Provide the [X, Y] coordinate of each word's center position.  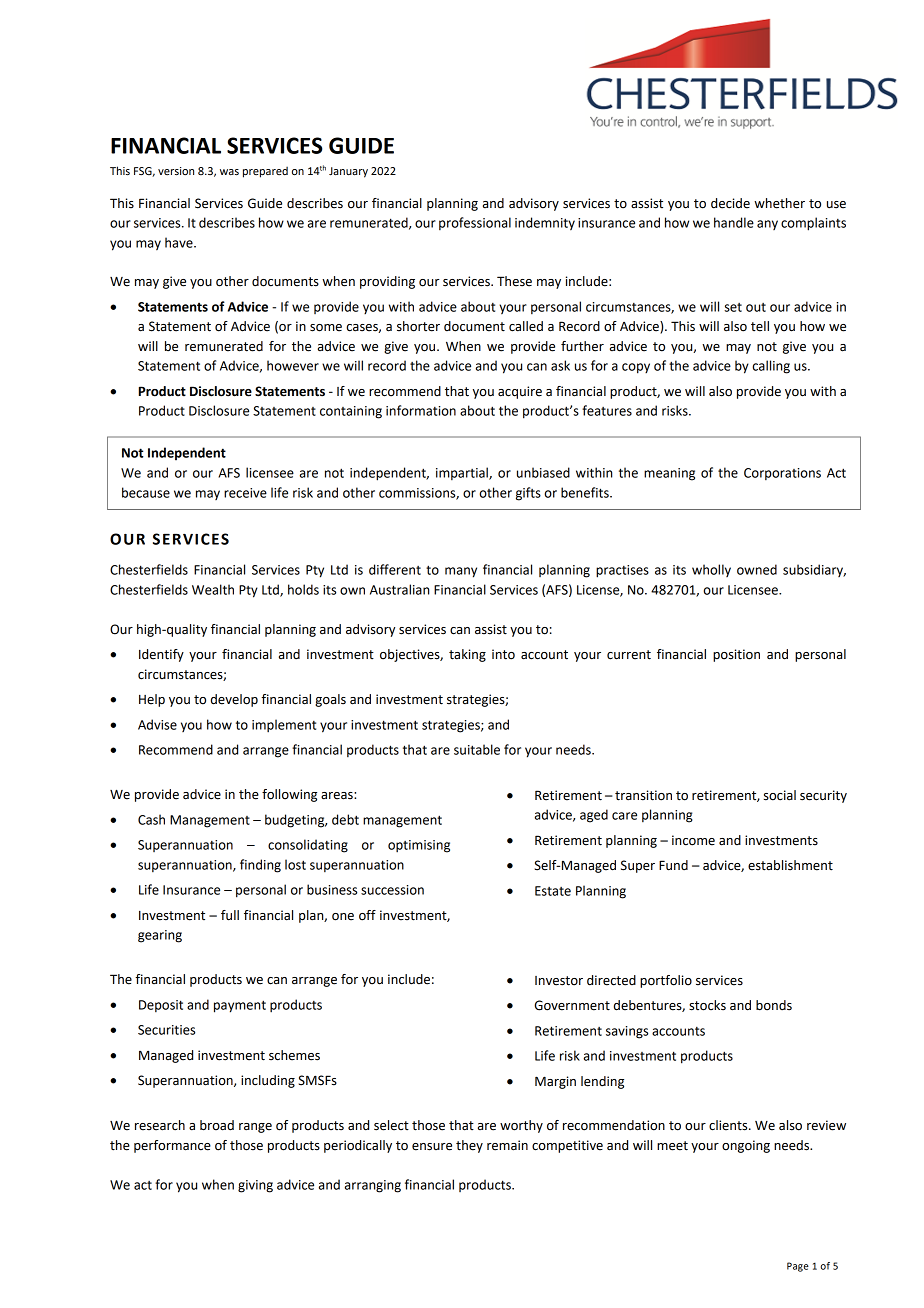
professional [475, 223]
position [736, 655]
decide [730, 203]
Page [798, 1267]
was [229, 172]
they [469, 1146]
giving [255, 1186]
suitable [477, 749]
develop [234, 700]
